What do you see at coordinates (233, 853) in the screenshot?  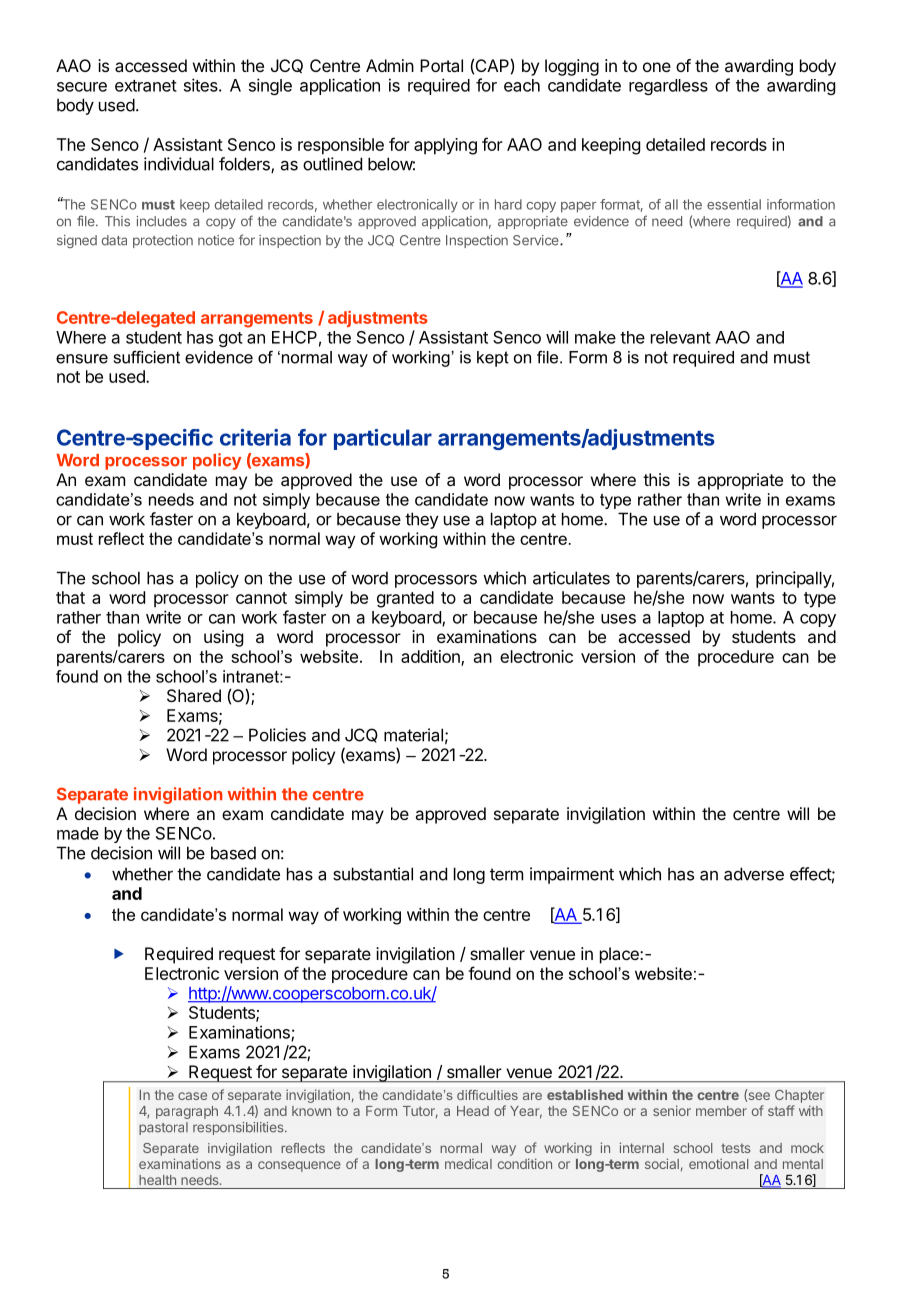 I see `based` at bounding box center [233, 853].
